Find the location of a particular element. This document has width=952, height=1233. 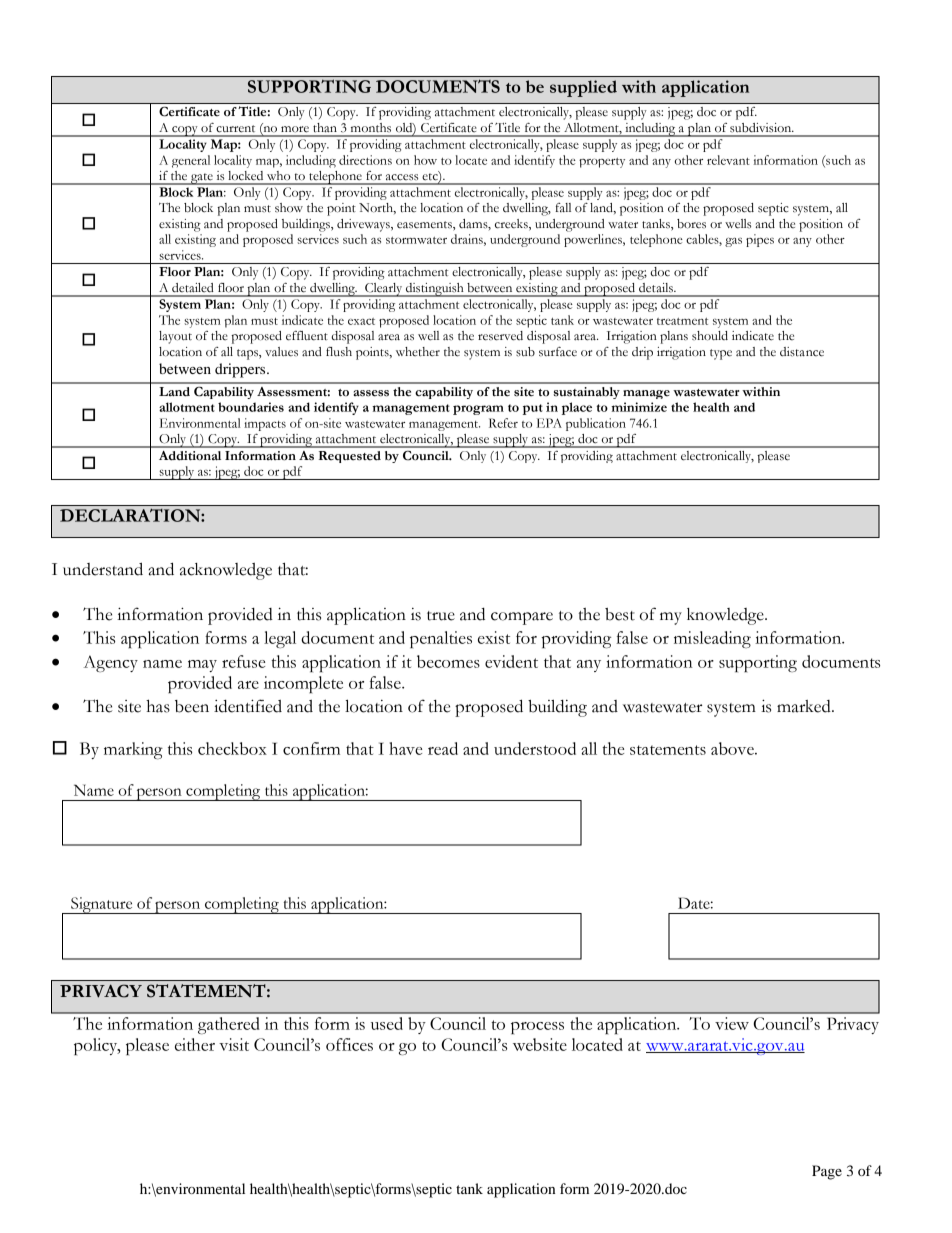

above is located at coordinates (733, 748).
